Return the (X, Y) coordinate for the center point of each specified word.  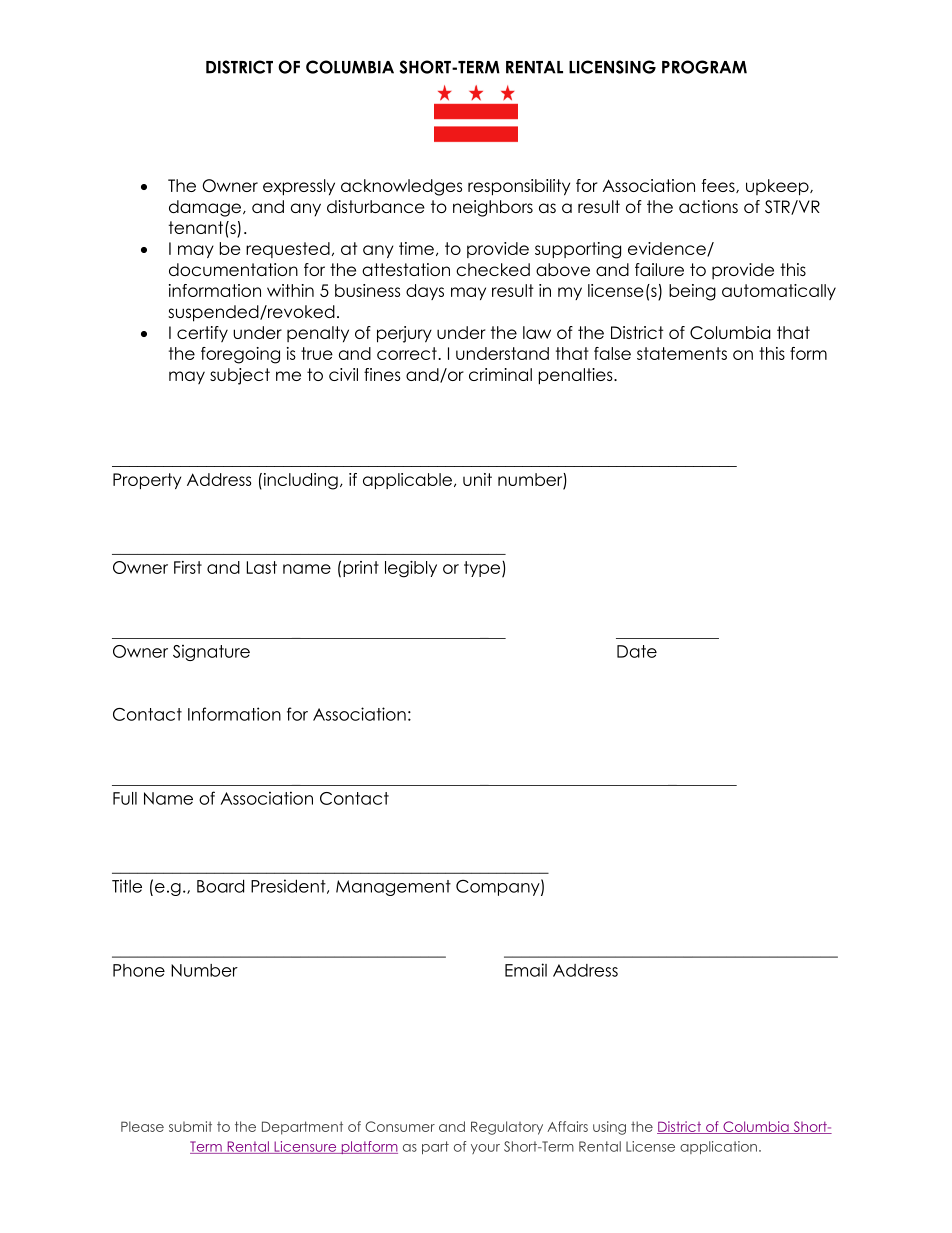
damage (205, 208)
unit (477, 479)
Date (637, 651)
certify (202, 334)
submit (190, 1126)
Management (393, 888)
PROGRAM (704, 67)
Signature (211, 653)
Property (147, 481)
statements (682, 353)
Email (526, 970)
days (425, 292)
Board (220, 886)
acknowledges (401, 187)
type (483, 569)
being (692, 292)
